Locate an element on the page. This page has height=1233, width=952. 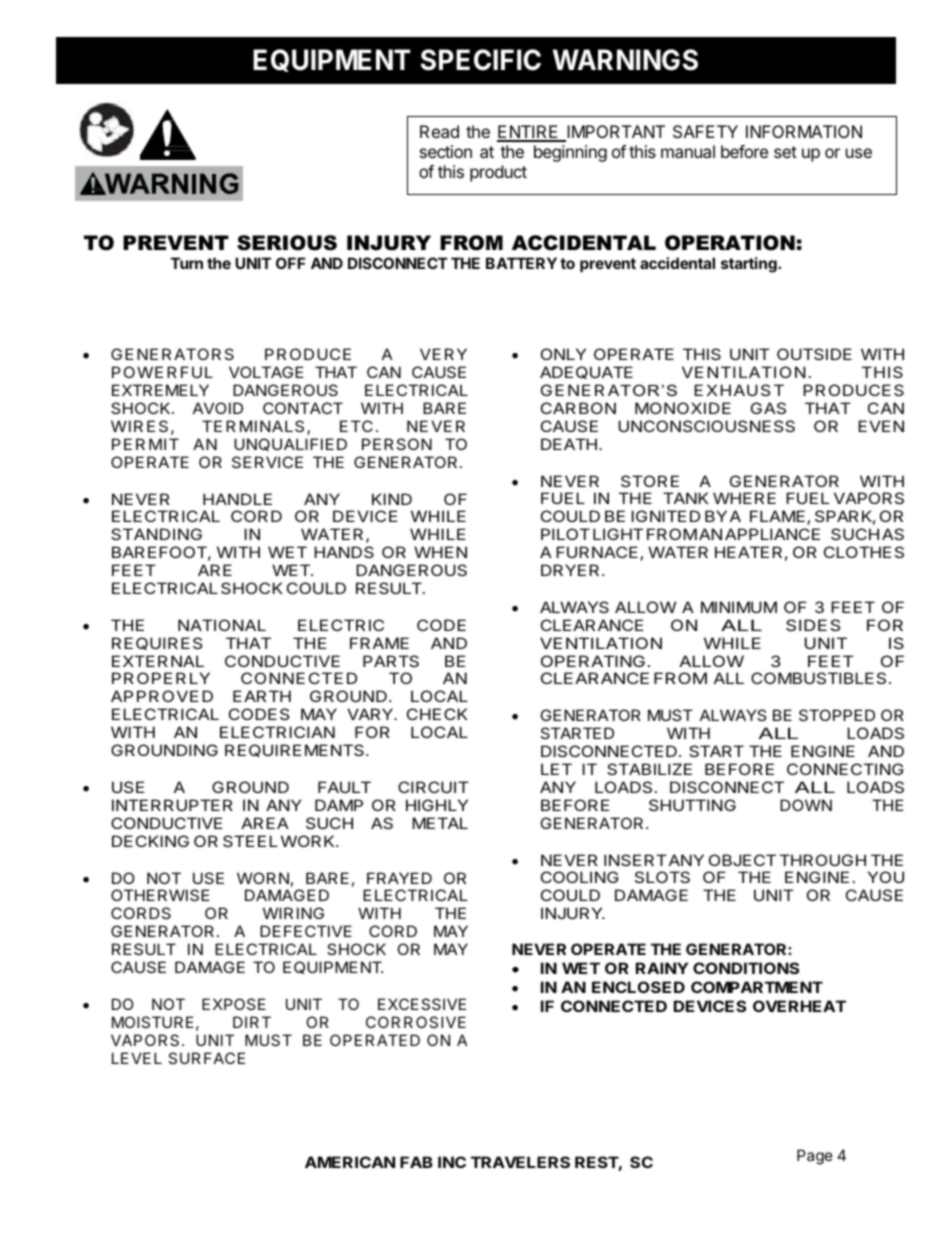
SIDES is located at coordinates (813, 625).
